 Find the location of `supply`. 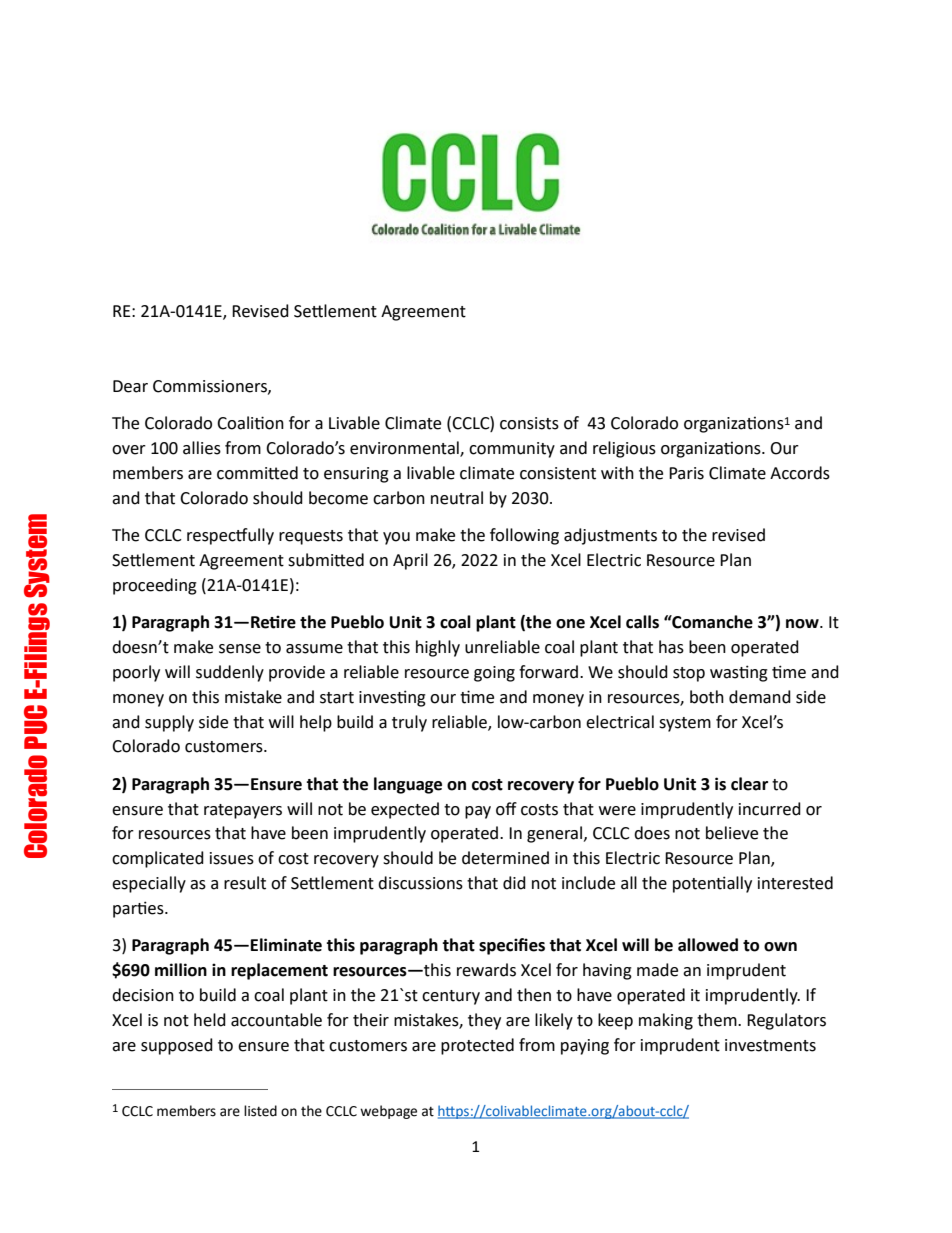

supply is located at coordinates (169, 723).
